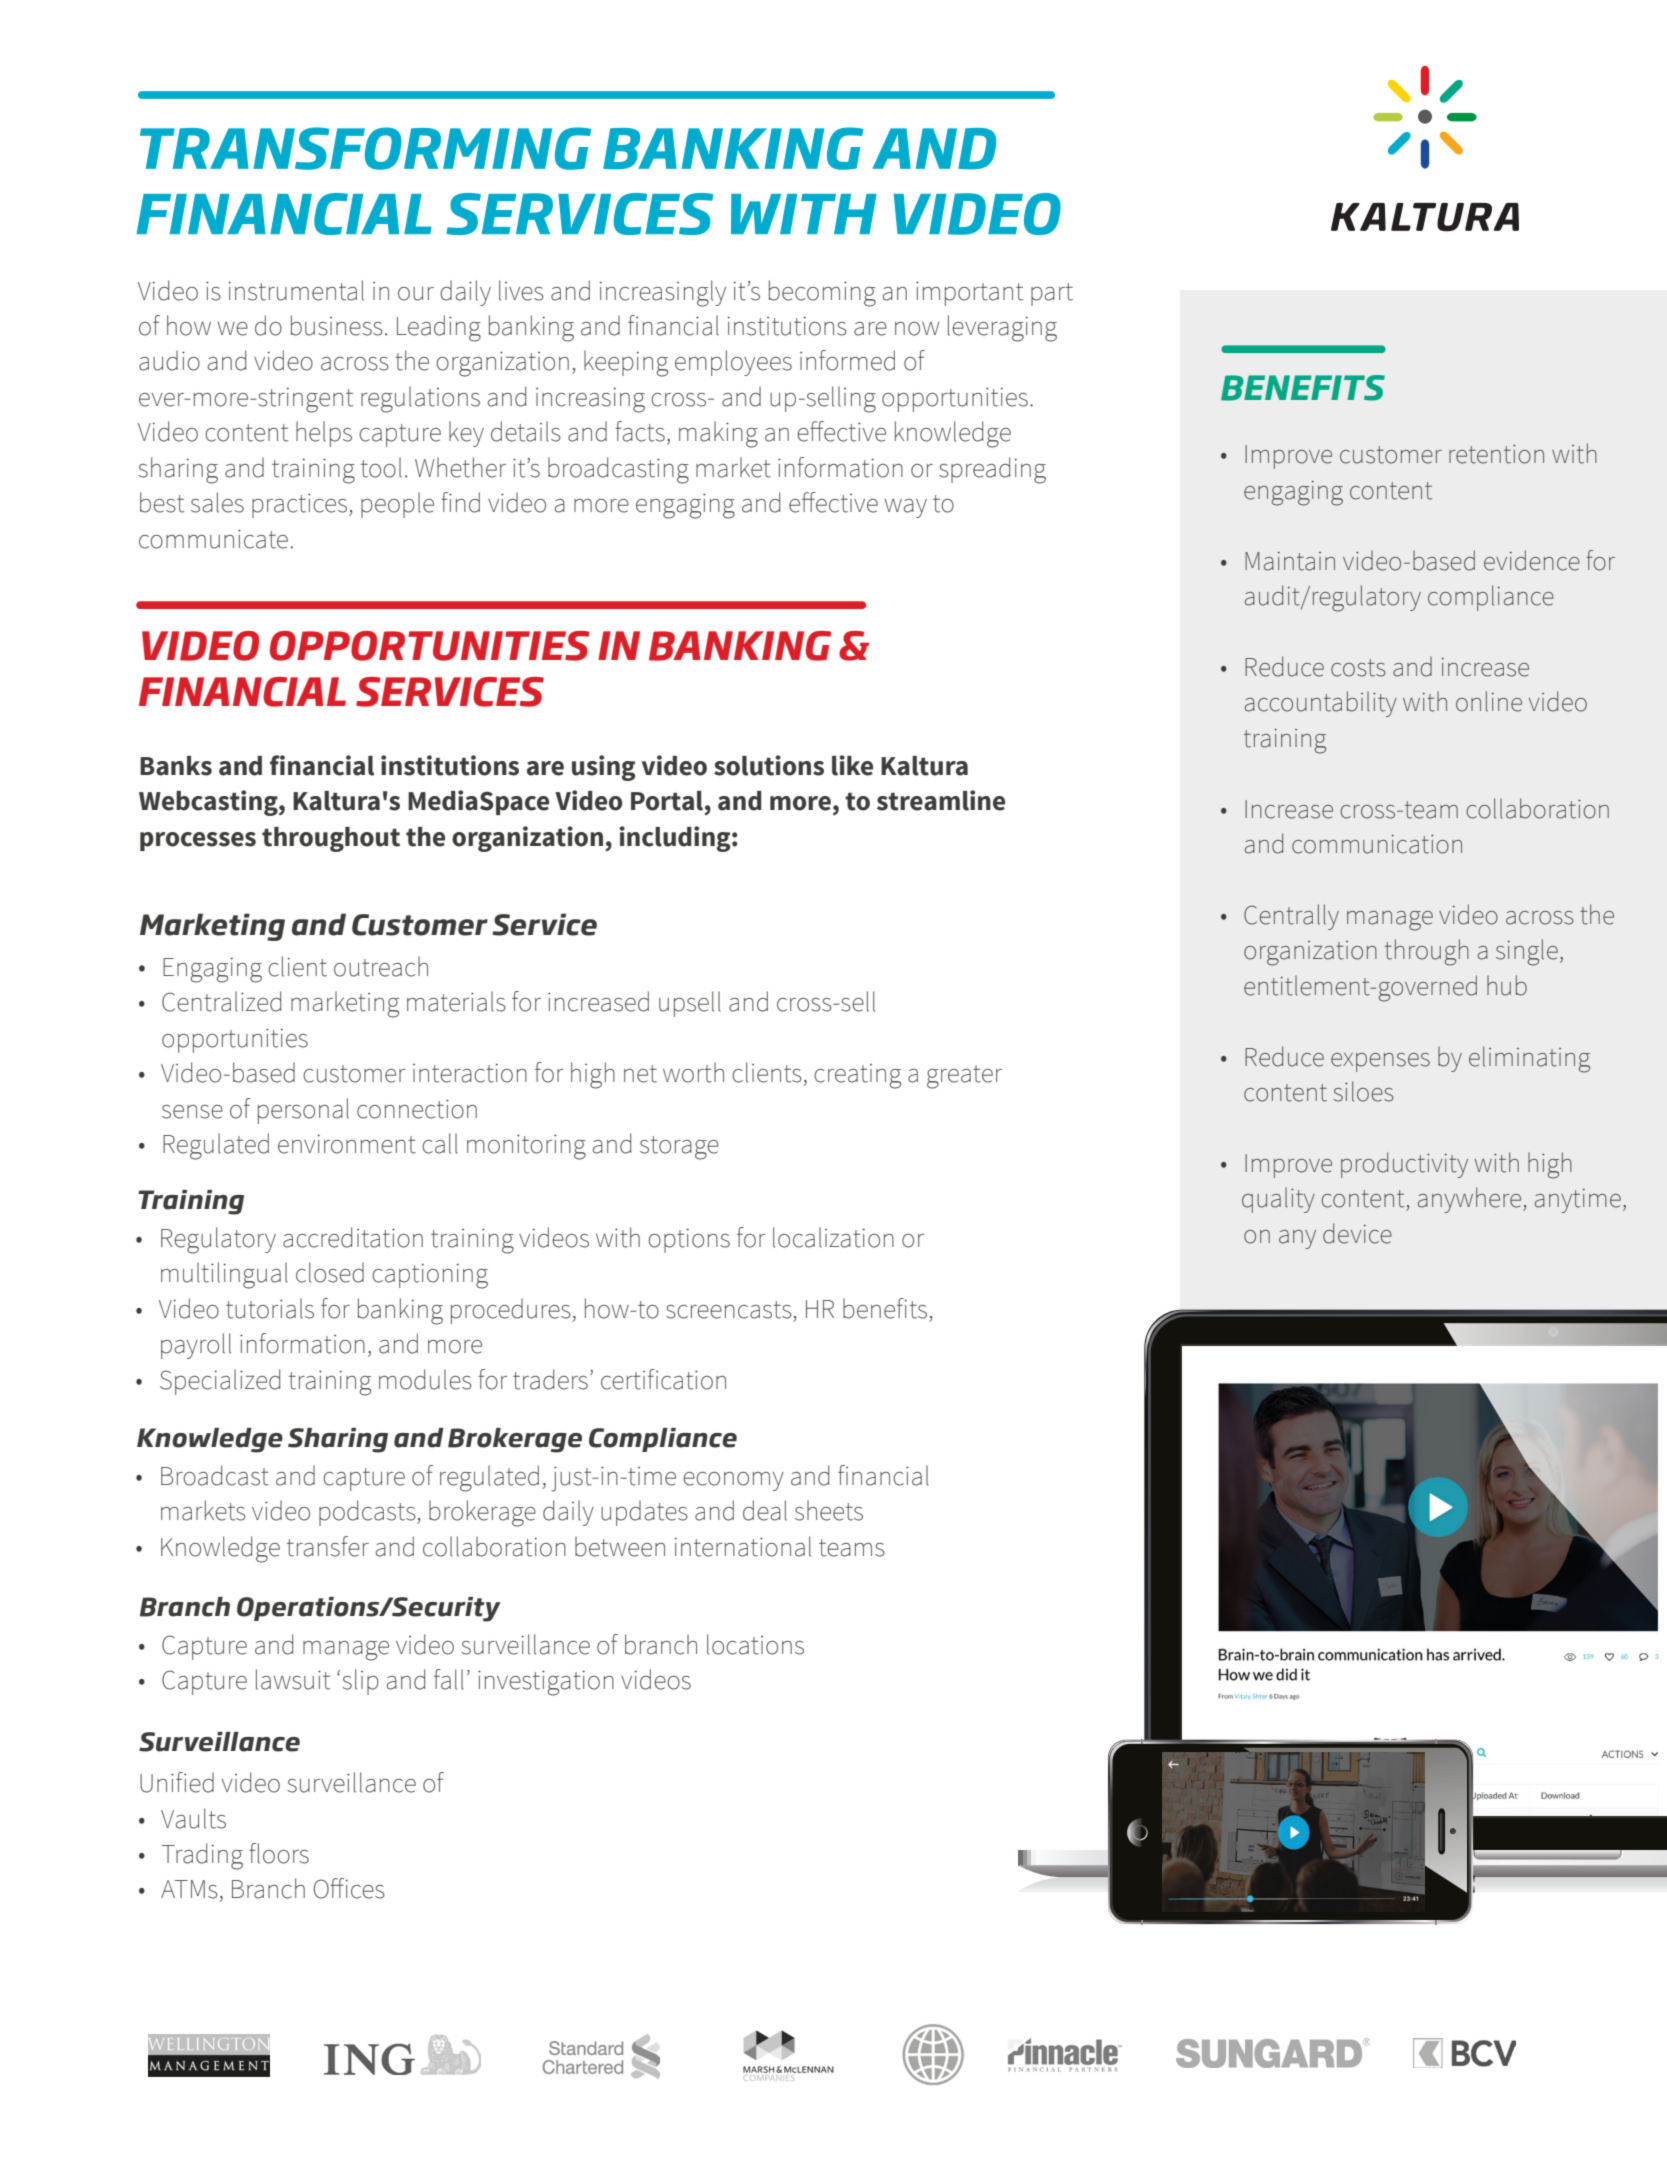  What do you see at coordinates (330, 1272) in the page?
I see `closed` at bounding box center [330, 1272].
